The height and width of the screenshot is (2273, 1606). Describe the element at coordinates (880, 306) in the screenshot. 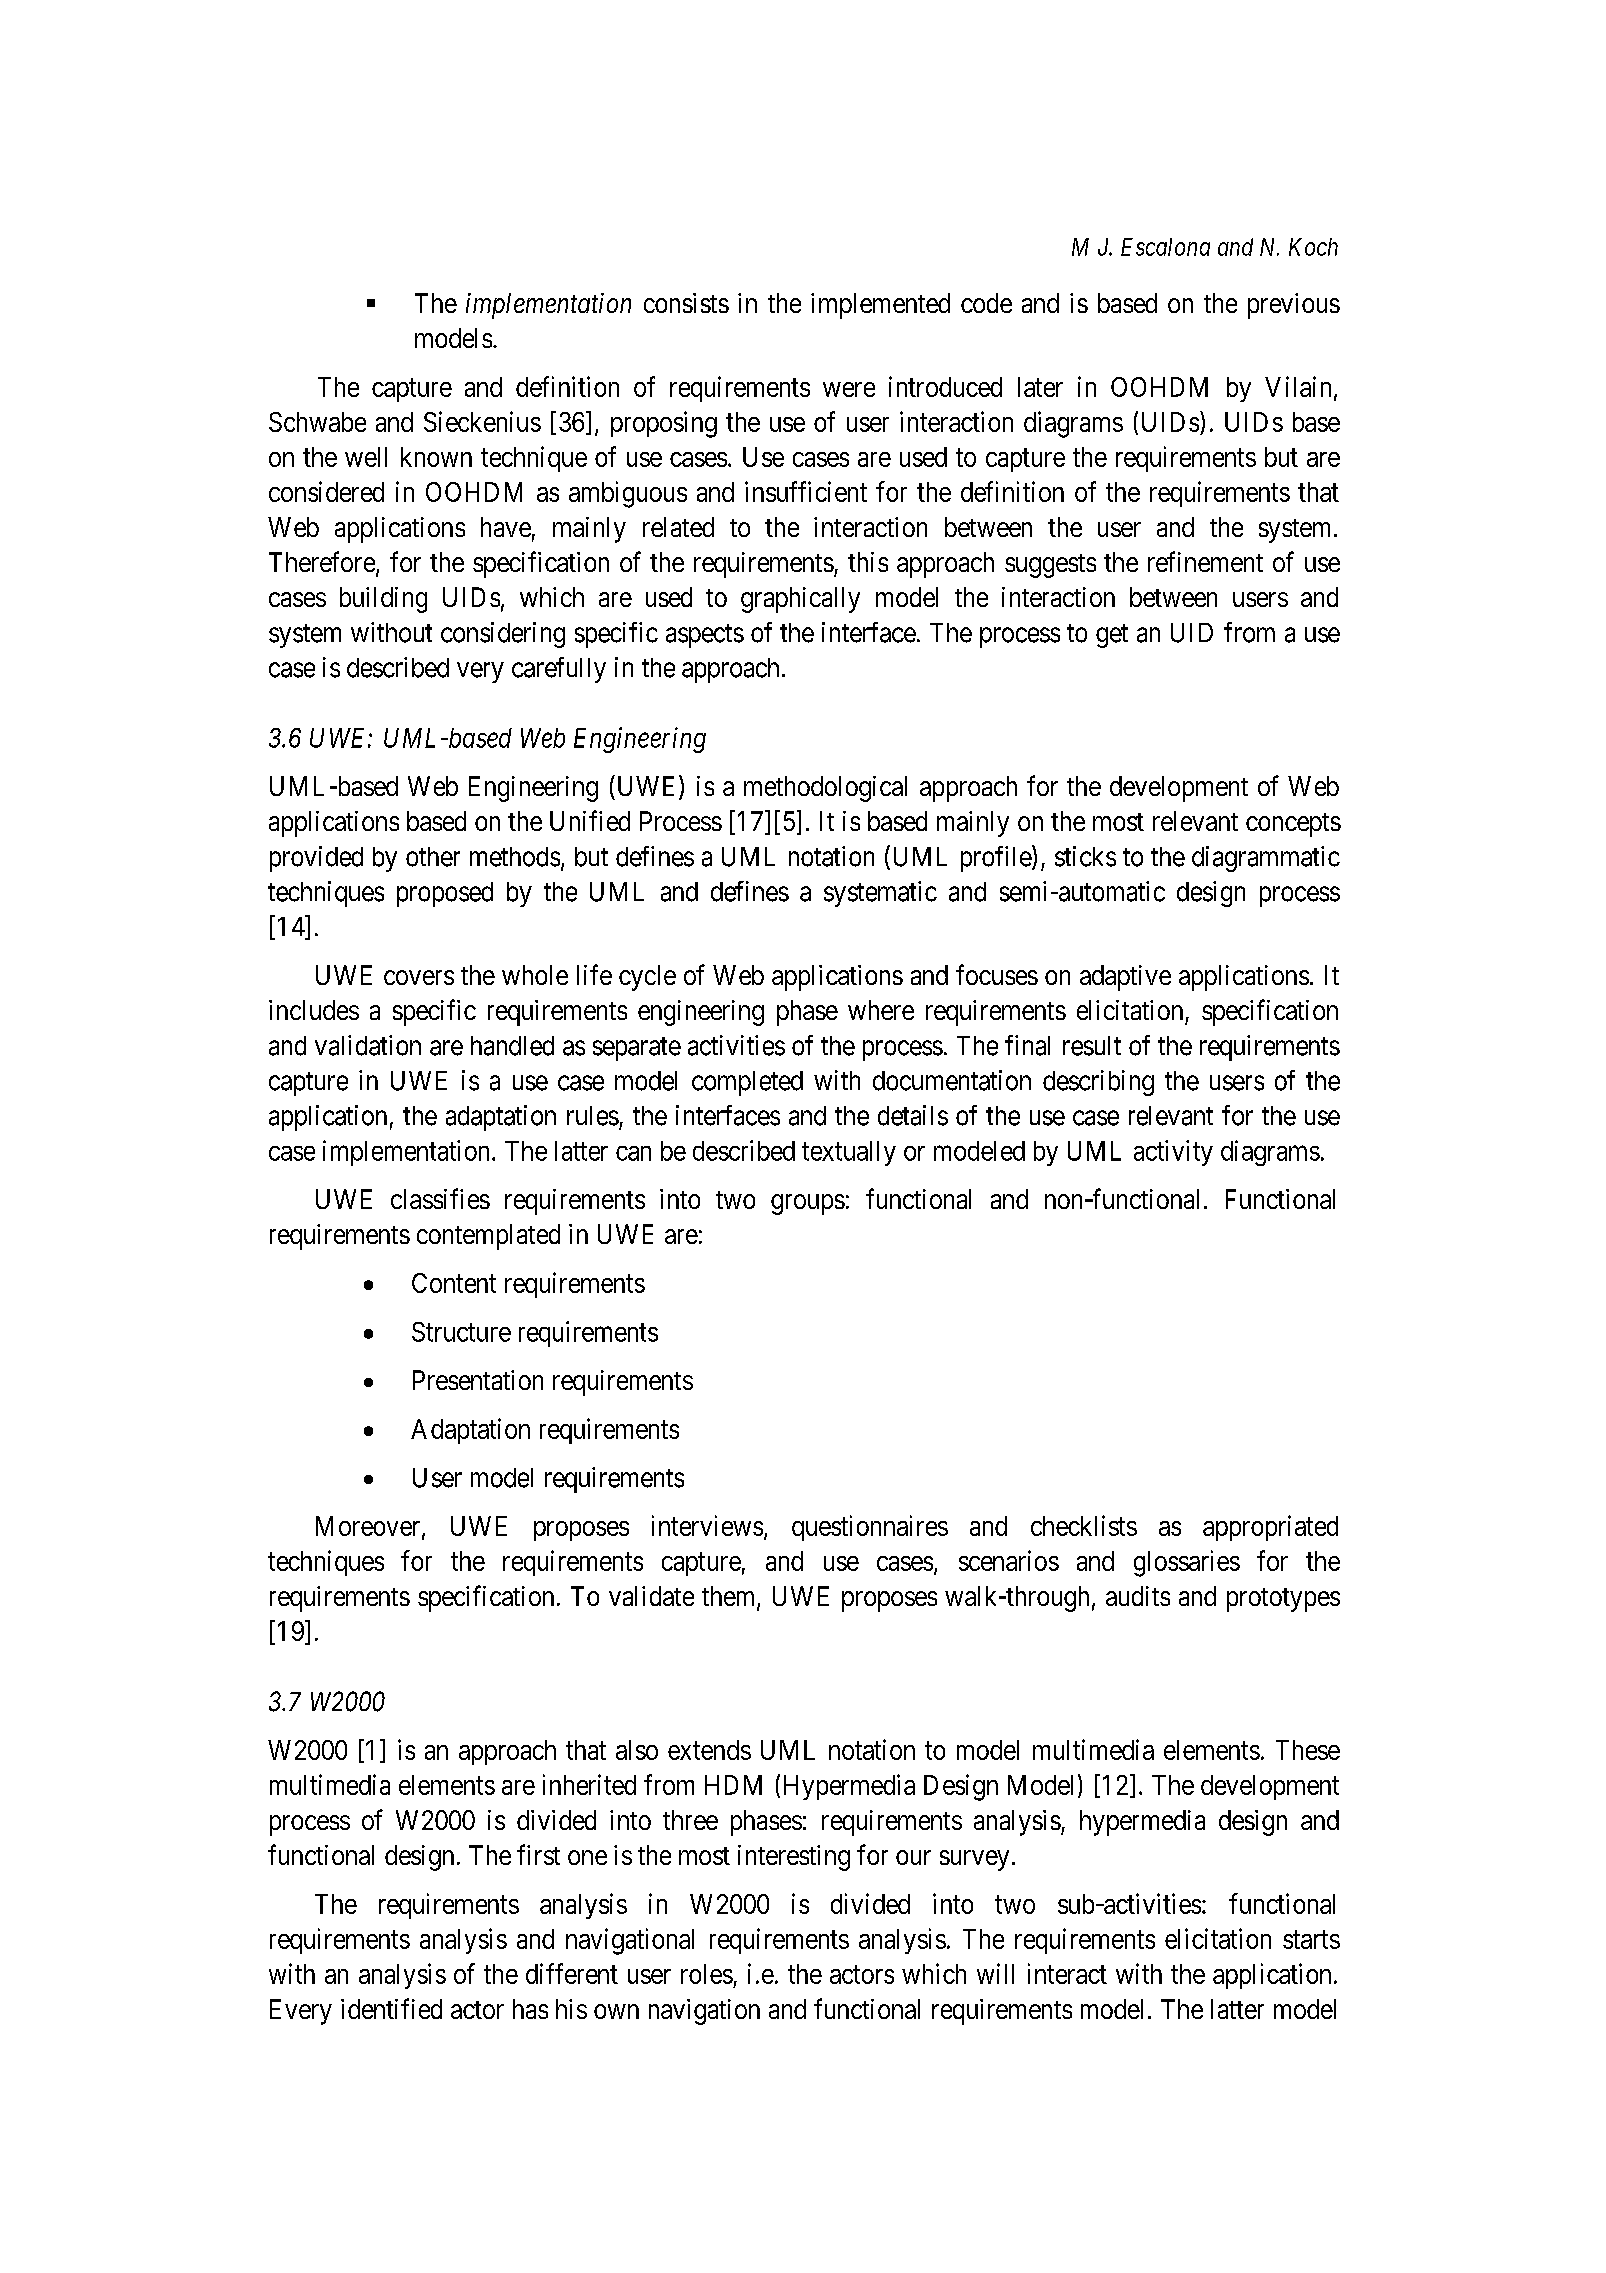

I see `implemented` at that location.
